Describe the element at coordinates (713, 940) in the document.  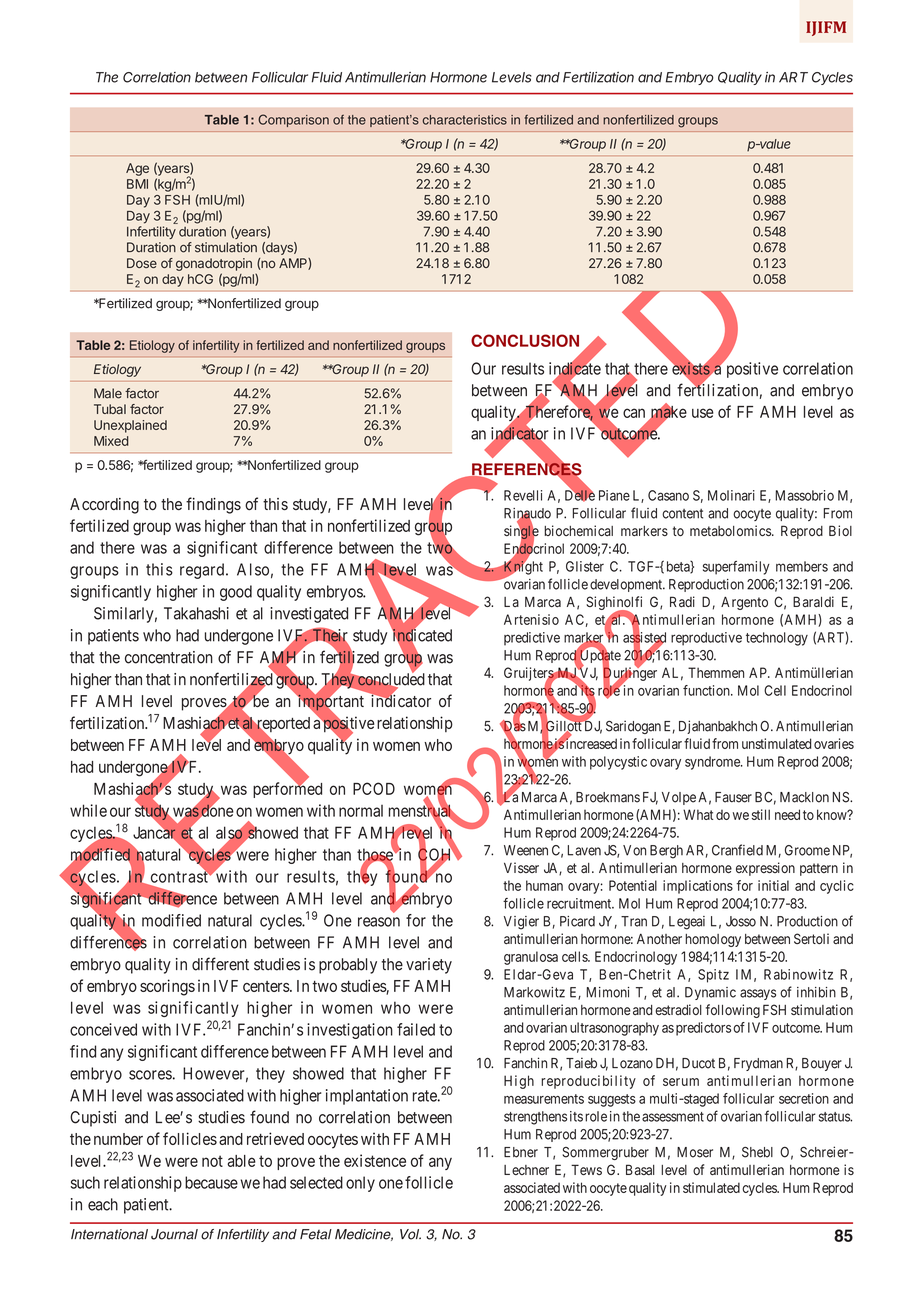
I see `homology` at that location.
